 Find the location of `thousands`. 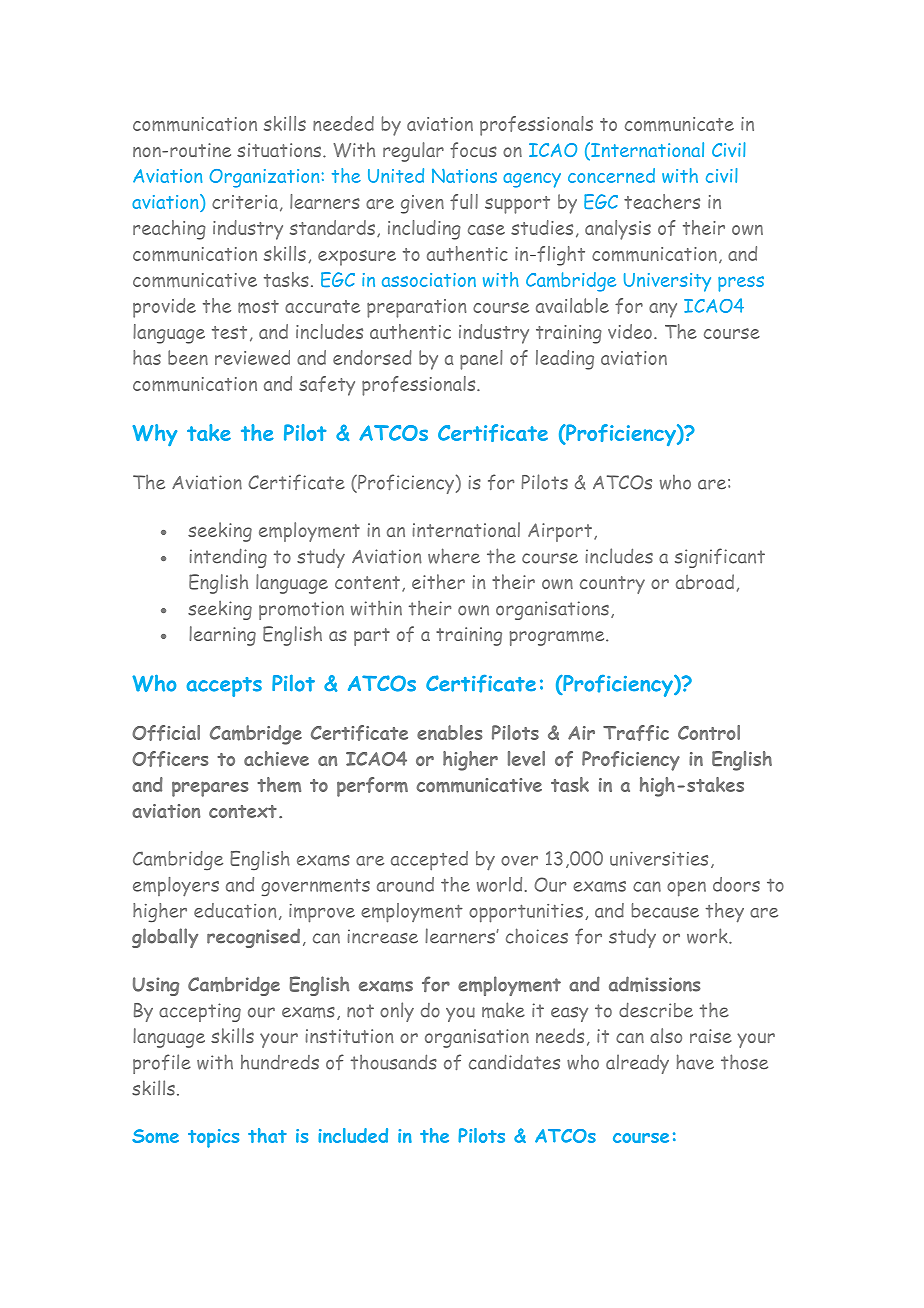

thousands is located at coordinates (394, 1062).
